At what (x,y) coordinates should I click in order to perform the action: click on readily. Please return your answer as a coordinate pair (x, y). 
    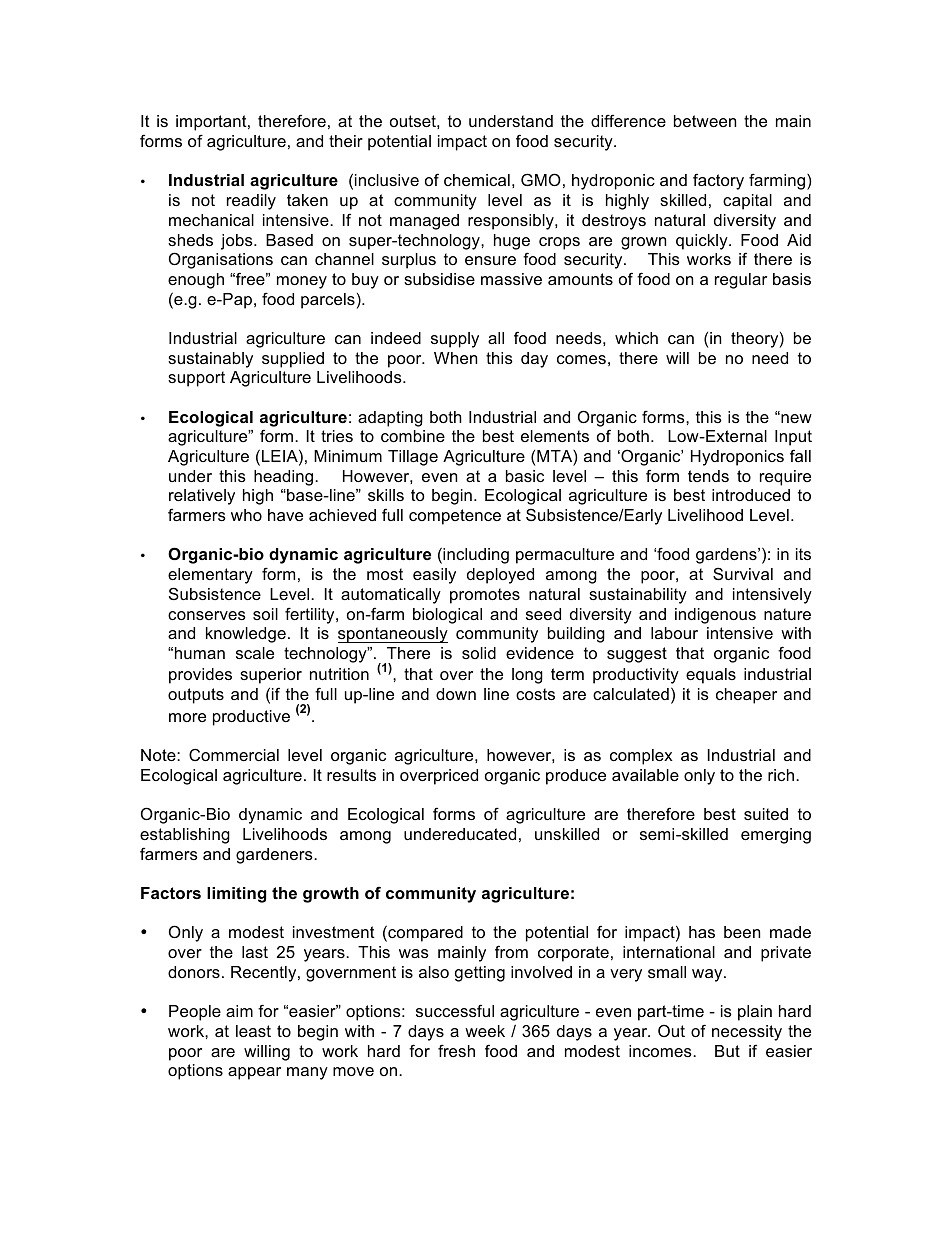
    Looking at the image, I should click on (251, 202).
